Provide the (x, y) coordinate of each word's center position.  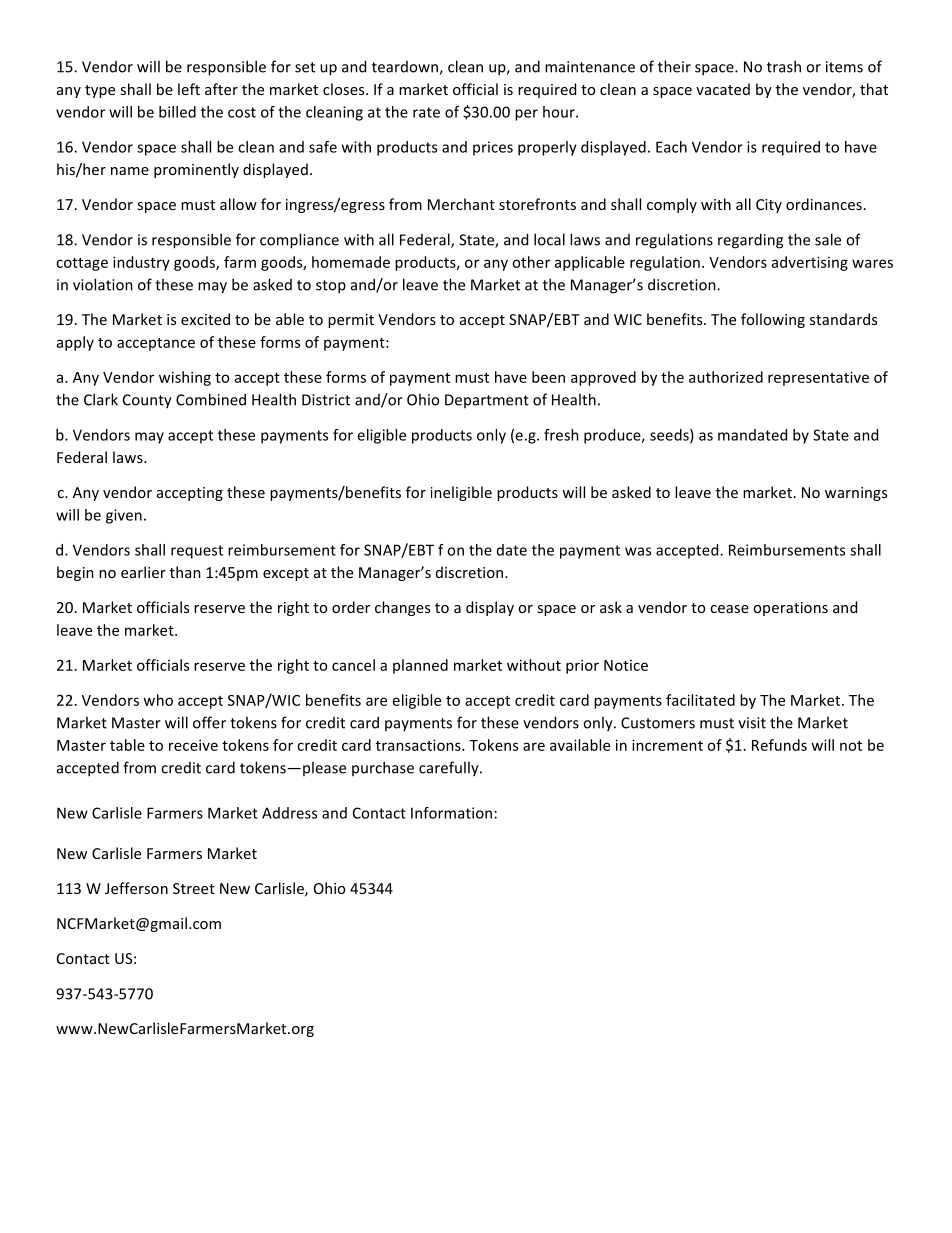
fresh (561, 435)
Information (451, 813)
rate (426, 112)
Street (194, 888)
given (124, 516)
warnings (856, 494)
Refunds (779, 745)
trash (784, 66)
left (189, 89)
